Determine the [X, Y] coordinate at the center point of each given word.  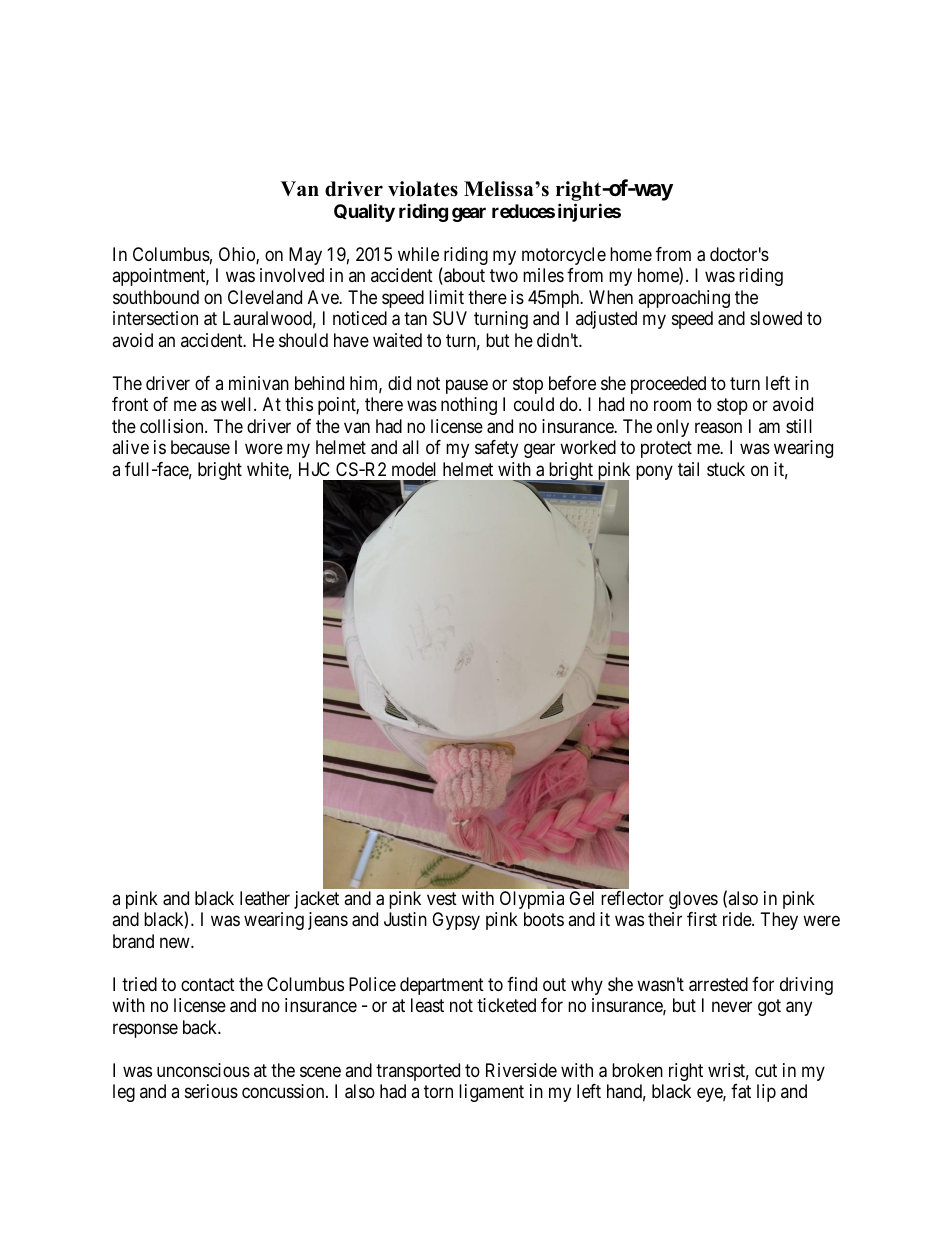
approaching [684, 299]
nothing [469, 406]
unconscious [203, 1070]
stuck [726, 469]
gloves [693, 900]
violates [423, 189]
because [200, 447]
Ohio [238, 255]
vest [442, 898]
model [414, 469]
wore [264, 449]
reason [718, 428]
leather [265, 898]
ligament [491, 1093]
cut [766, 1070]
